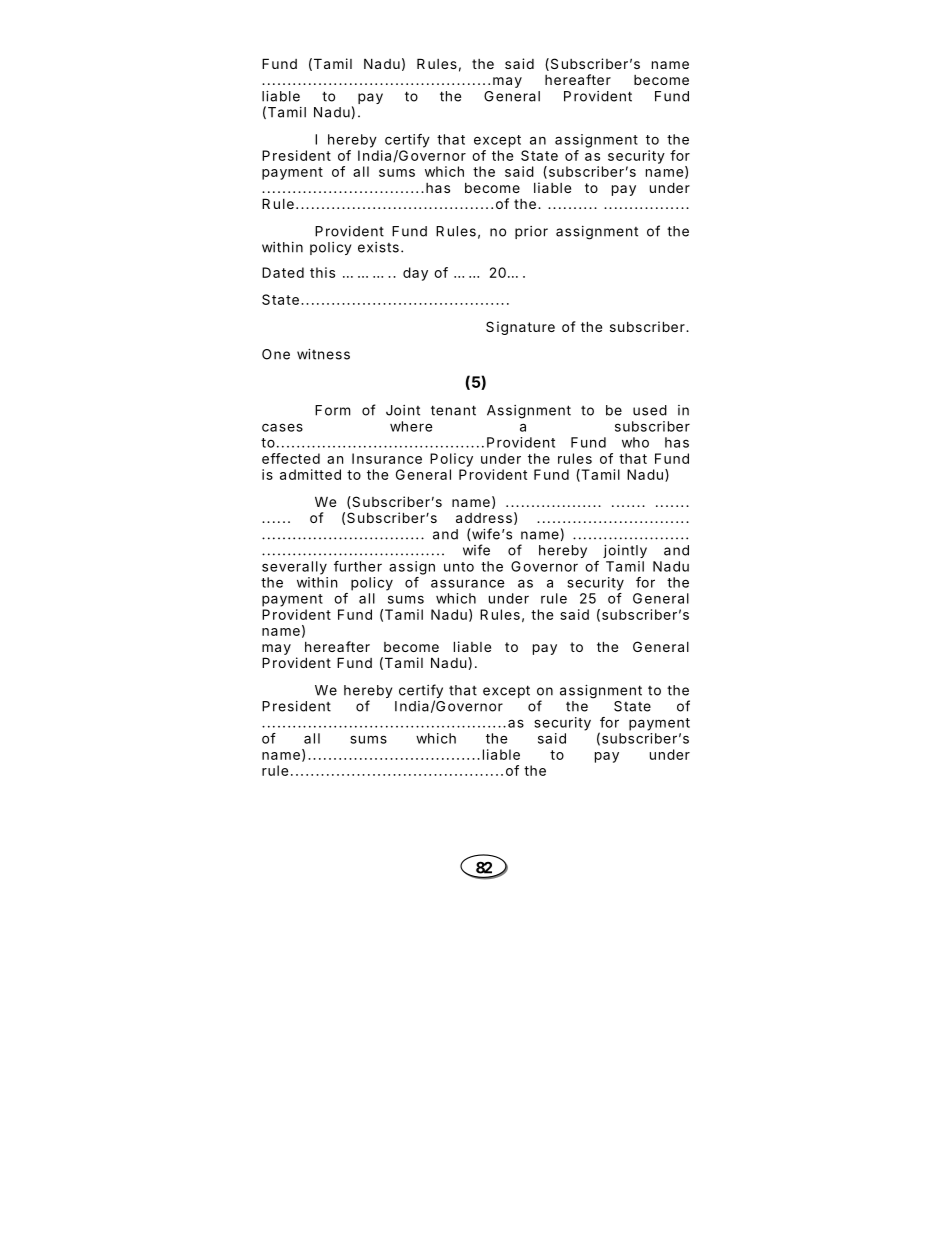 This screenshot has width=952, height=1233. What do you see at coordinates (294, 568) in the screenshot?
I see `severally` at bounding box center [294, 568].
